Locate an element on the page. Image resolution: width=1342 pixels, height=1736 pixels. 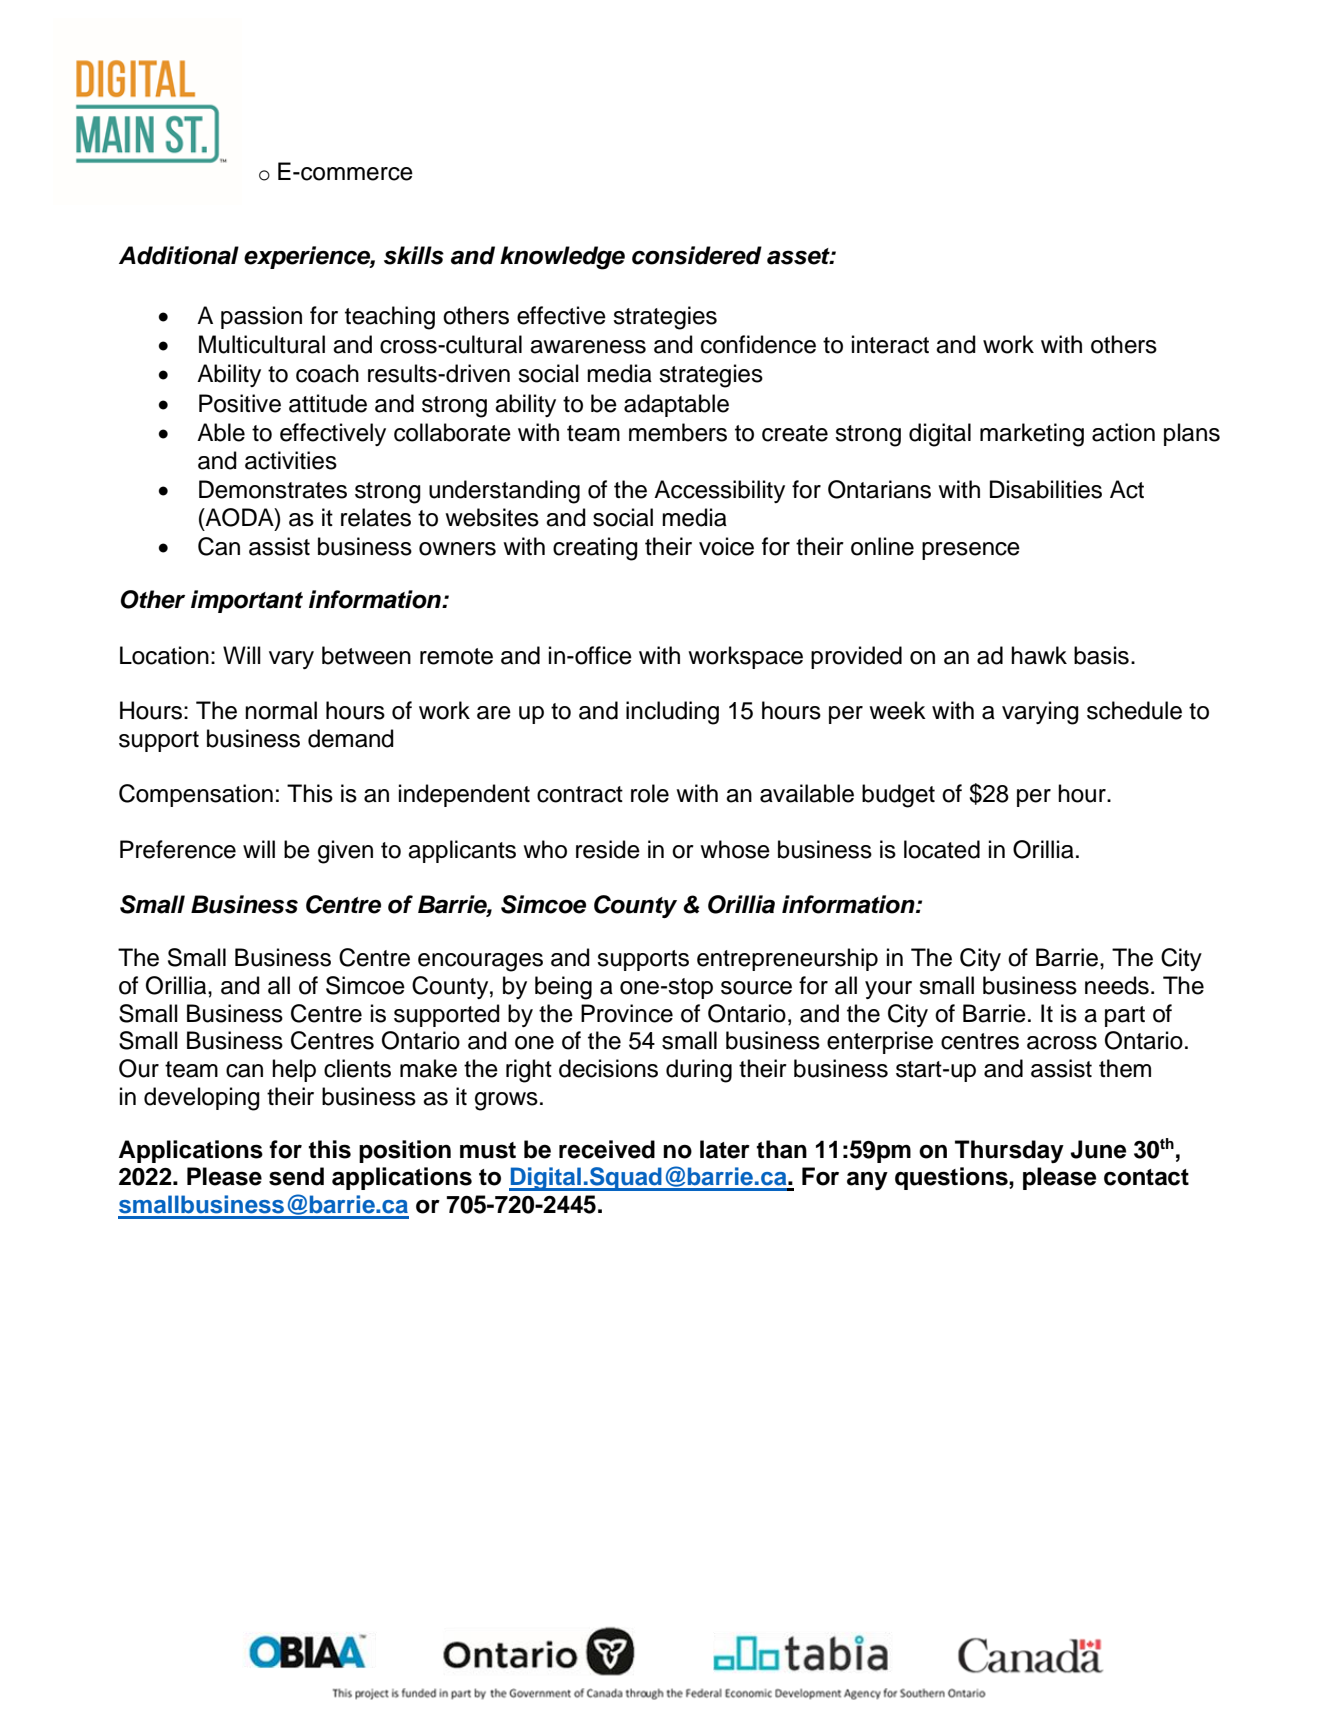
passion is located at coordinates (261, 317).
